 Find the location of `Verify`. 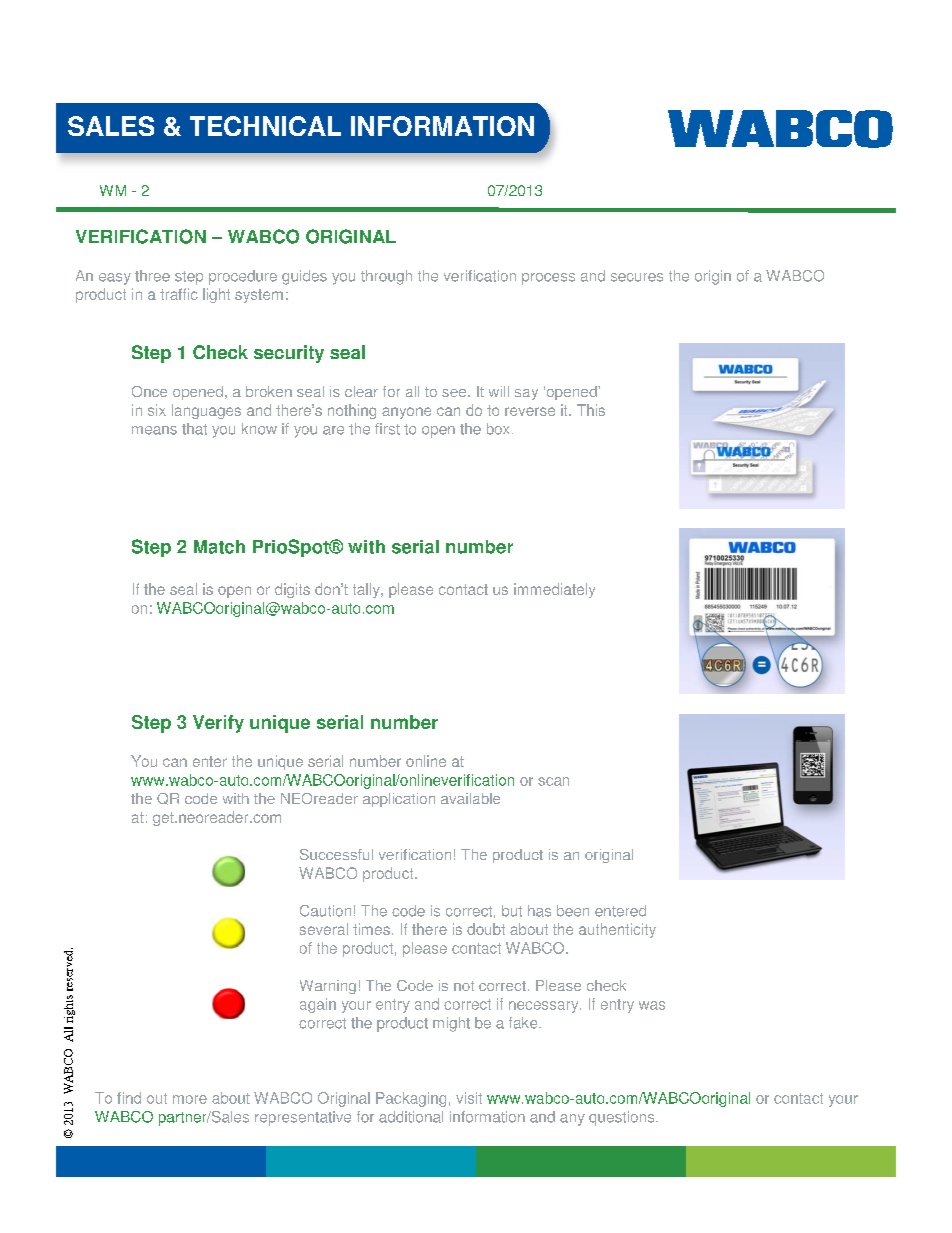

Verify is located at coordinates (218, 724).
